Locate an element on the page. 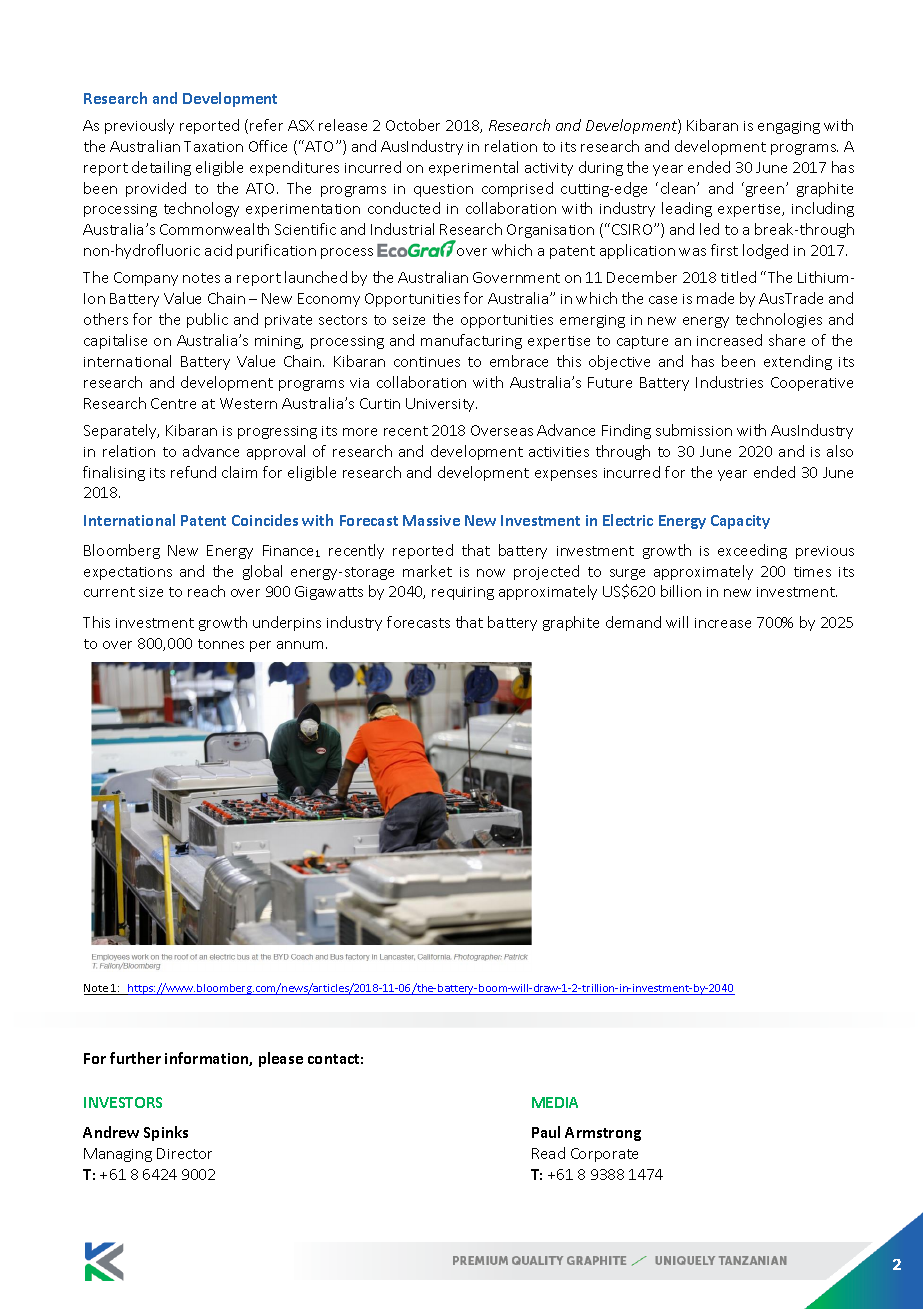  green is located at coordinates (766, 191).
